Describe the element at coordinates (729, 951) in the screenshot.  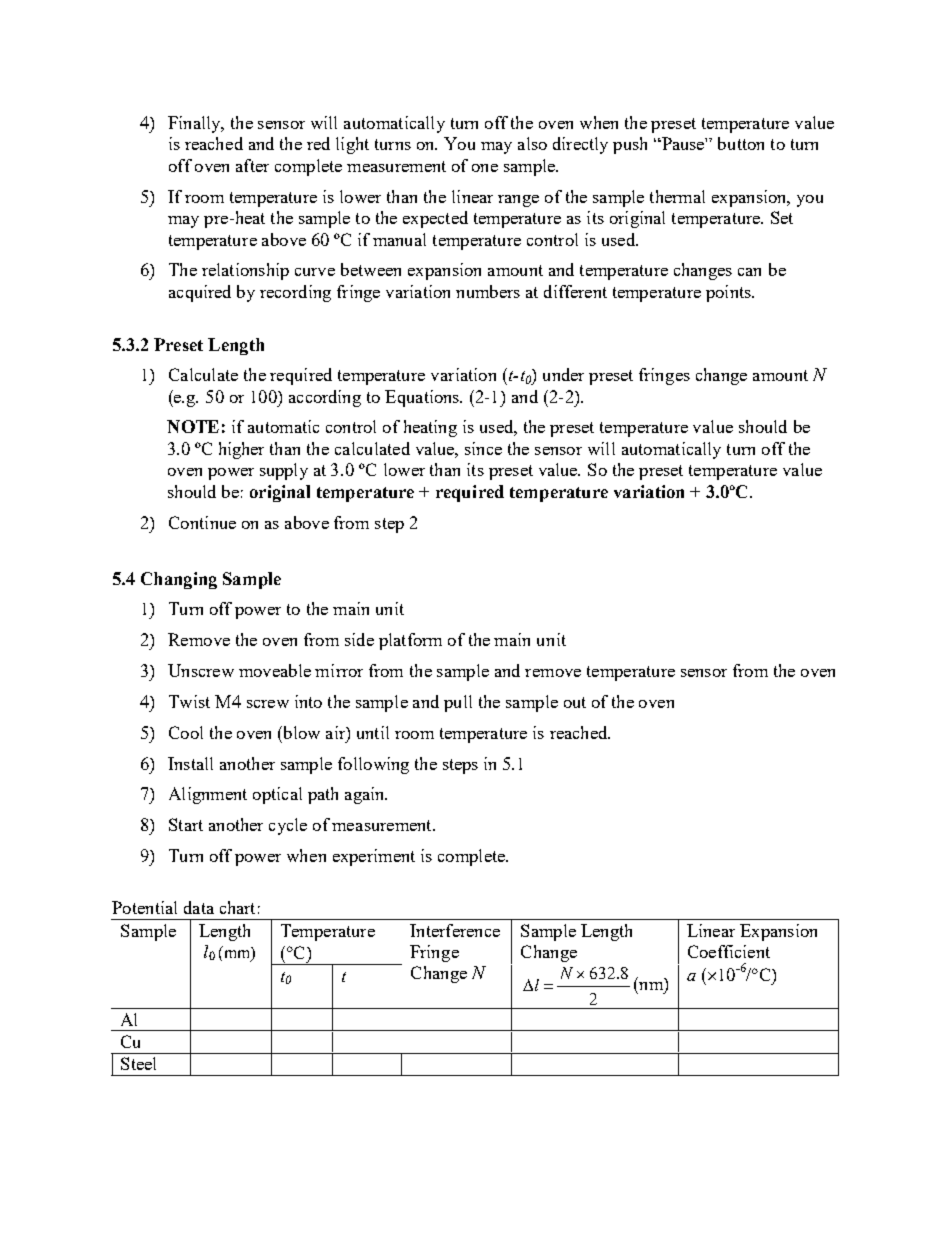
I see `Coefficient` at that location.
